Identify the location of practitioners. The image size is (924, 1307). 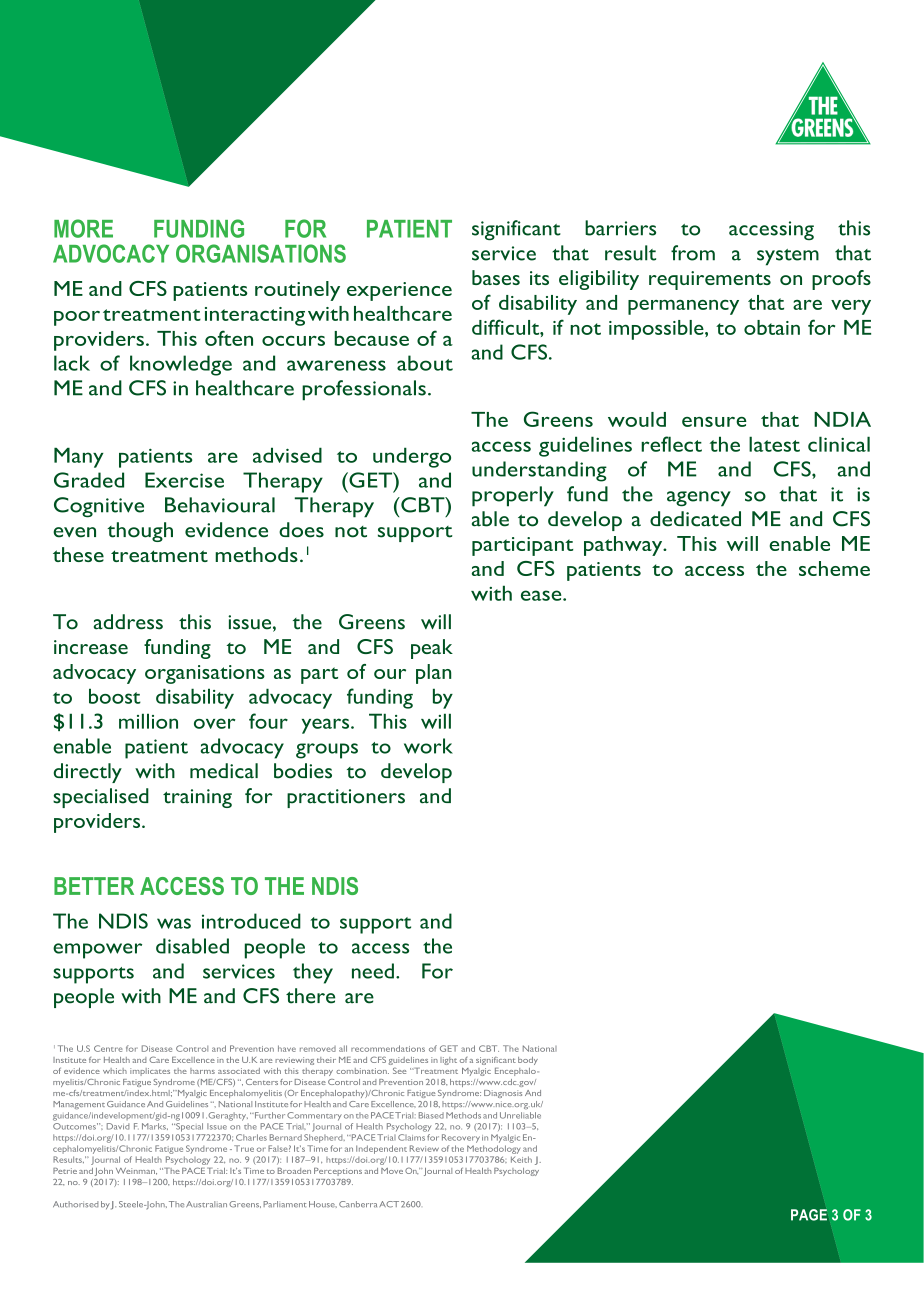
(346, 798).
